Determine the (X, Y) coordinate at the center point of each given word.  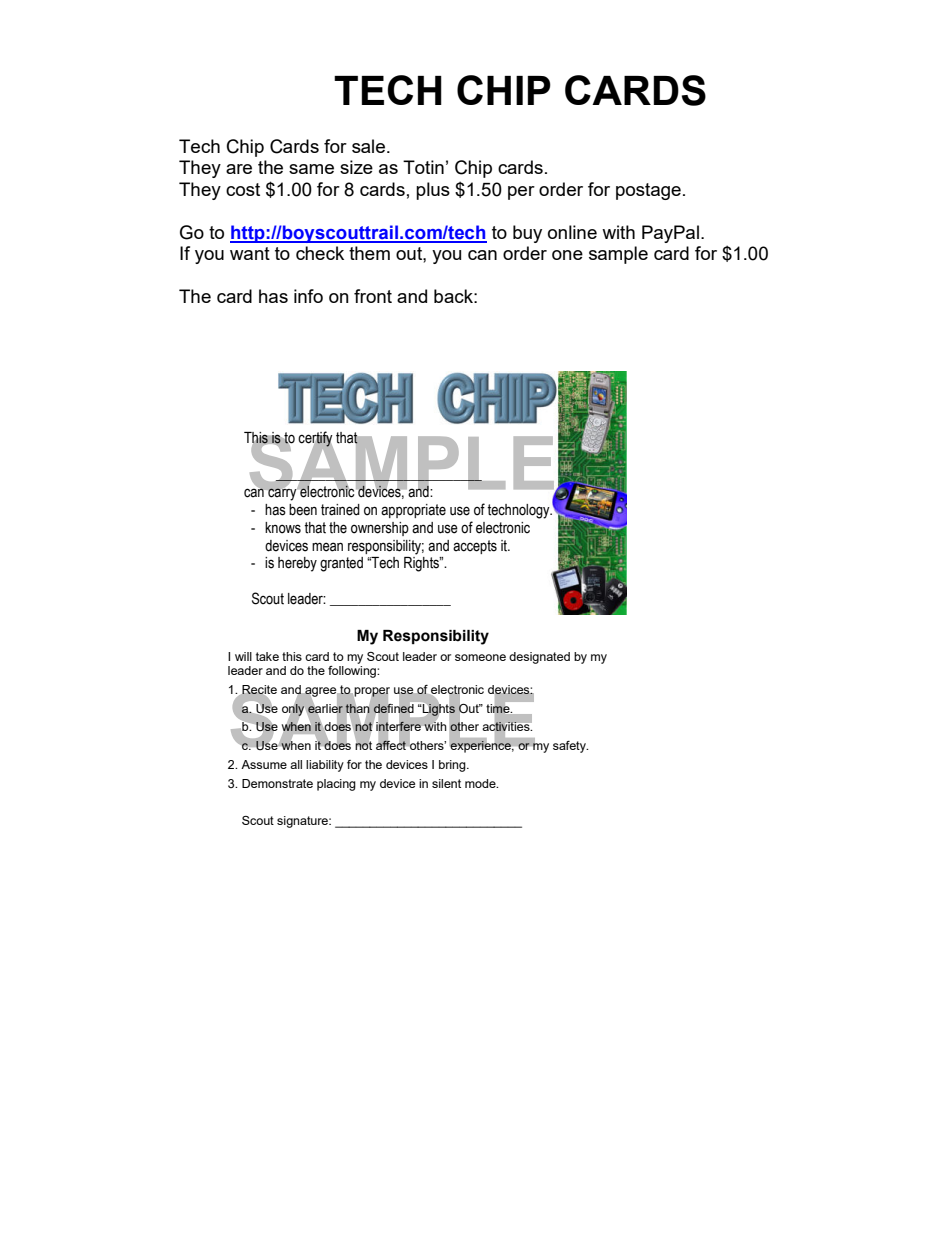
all (296, 764)
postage (648, 191)
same (311, 169)
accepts (475, 547)
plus (433, 191)
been (303, 510)
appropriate (413, 511)
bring (453, 766)
